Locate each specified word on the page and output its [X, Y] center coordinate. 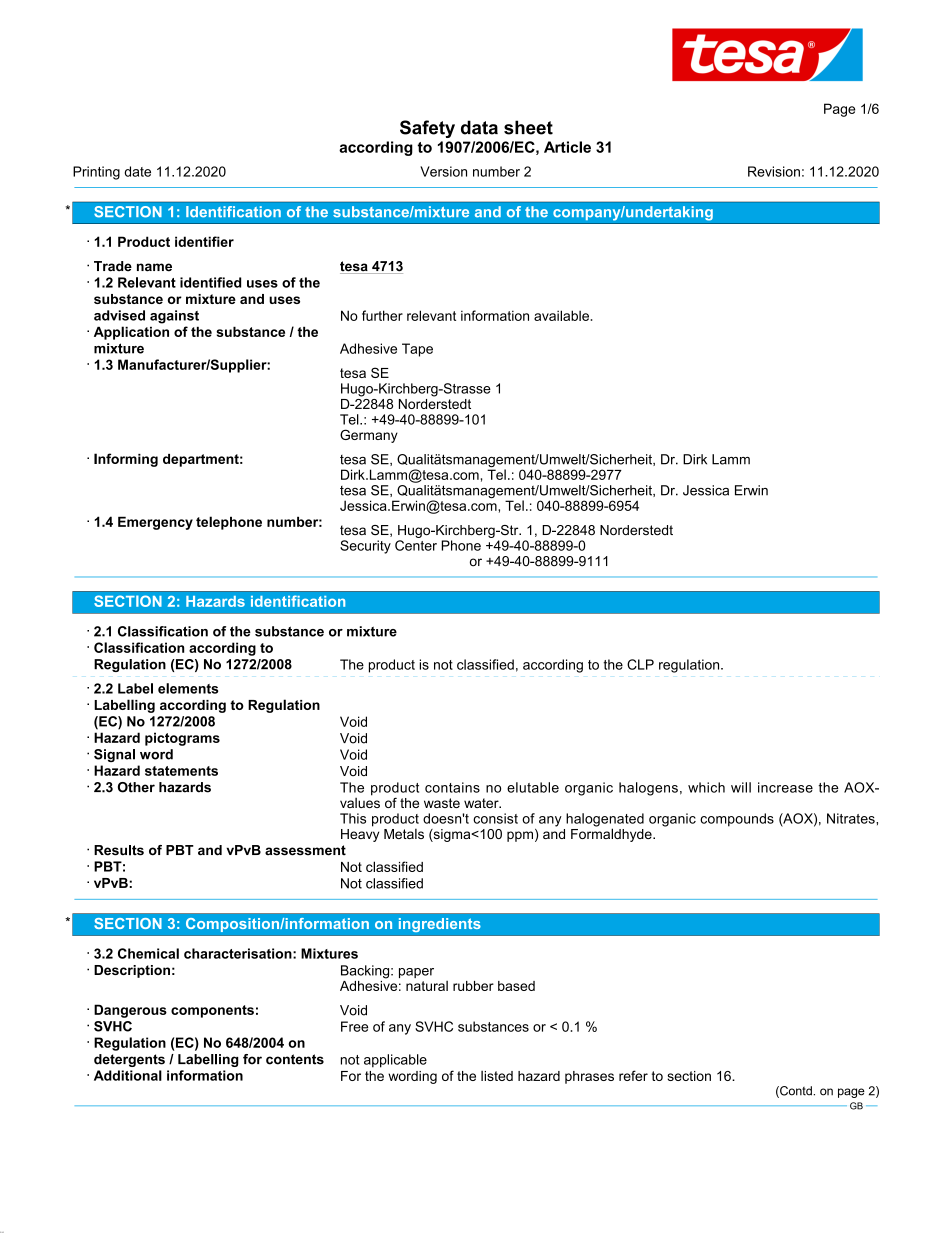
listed [497, 1076]
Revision [774, 171]
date [138, 171]
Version [443, 171]
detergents [129, 1060]
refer [633, 1075]
